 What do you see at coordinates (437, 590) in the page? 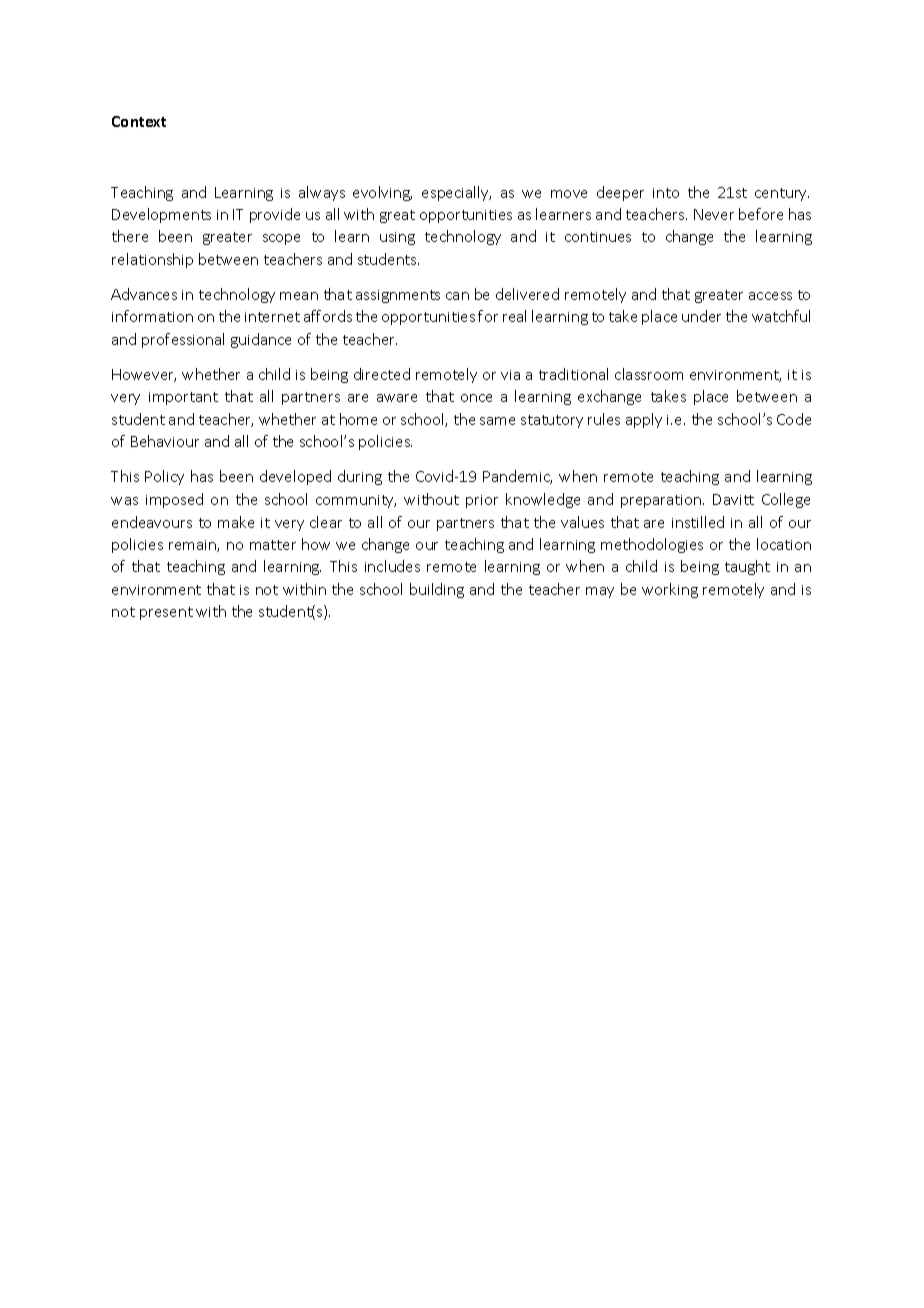
I see `building` at bounding box center [437, 590].
